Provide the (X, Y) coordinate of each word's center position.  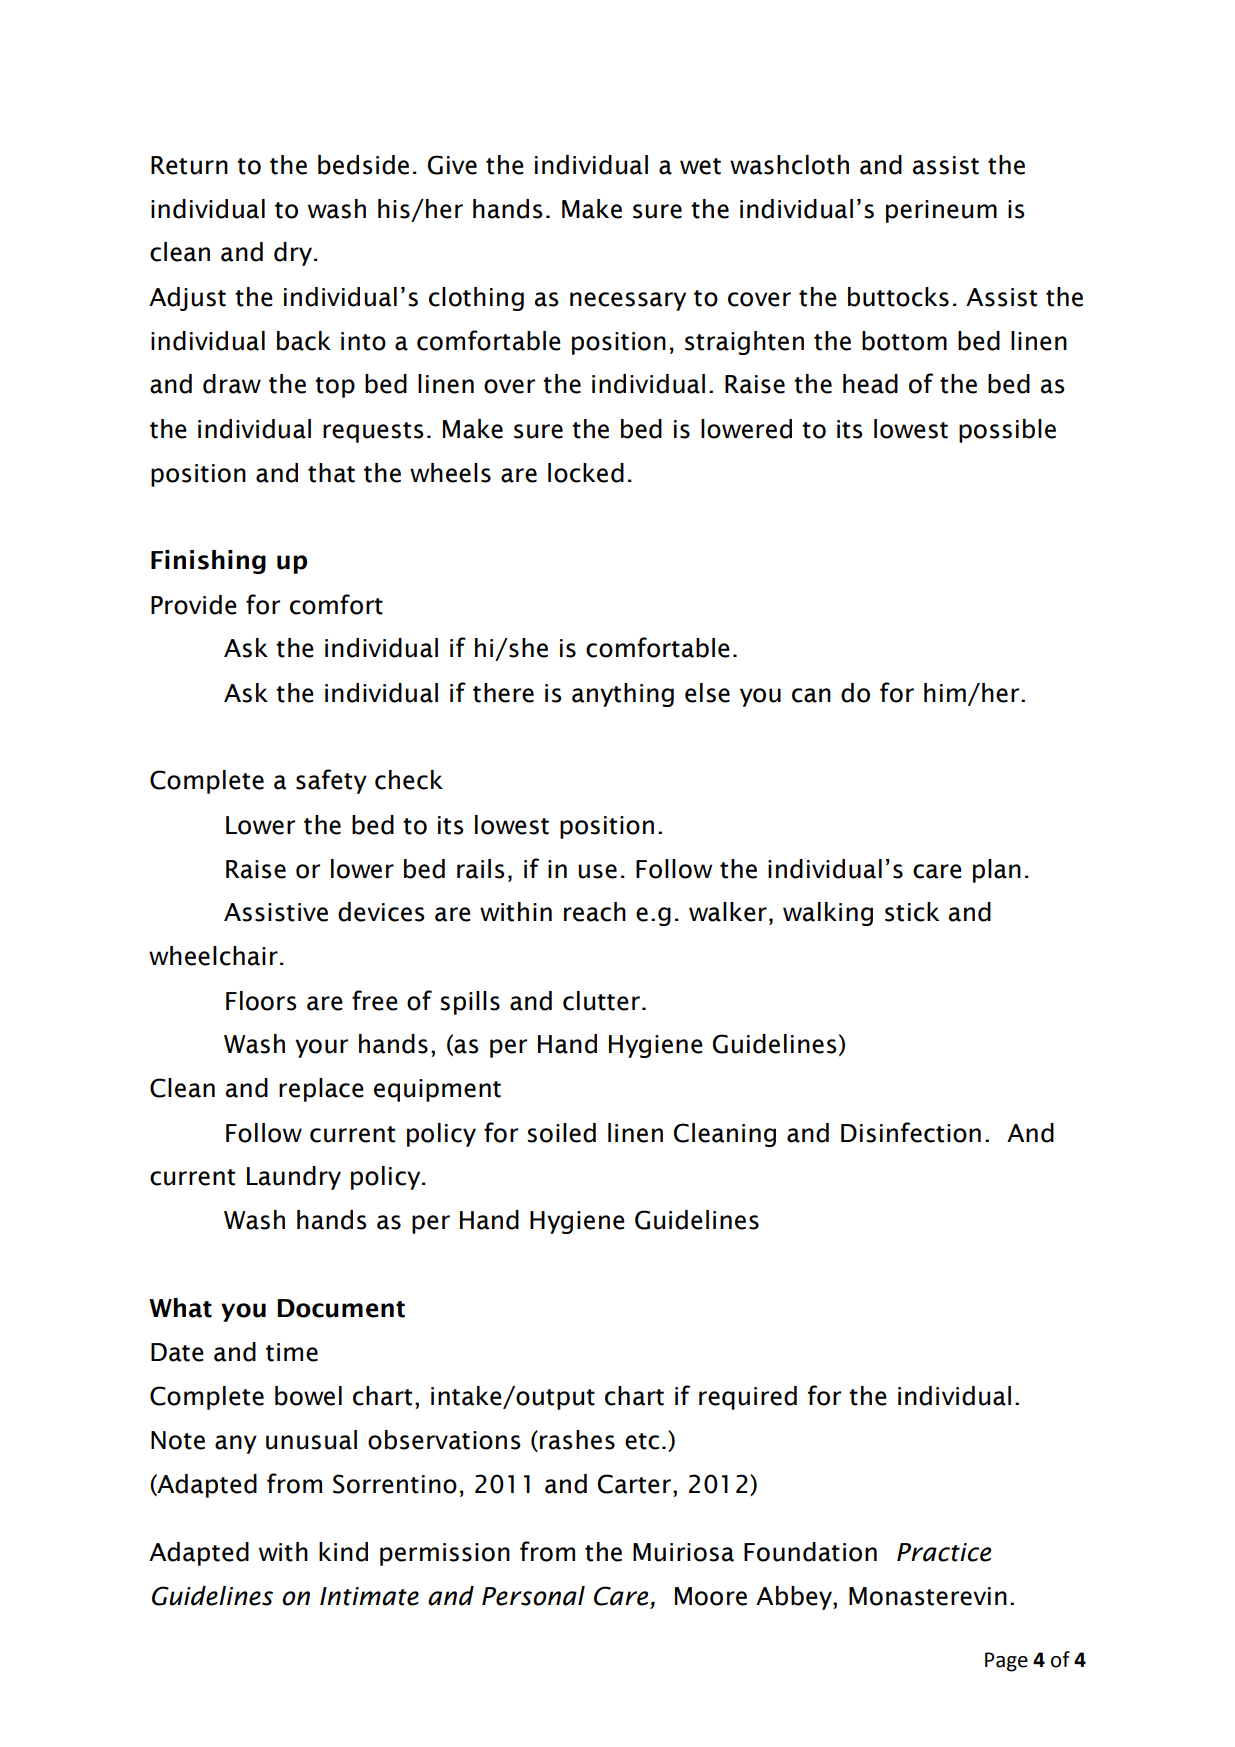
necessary (628, 301)
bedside (363, 165)
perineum (941, 211)
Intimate (369, 1596)
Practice (944, 1552)
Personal (533, 1596)
